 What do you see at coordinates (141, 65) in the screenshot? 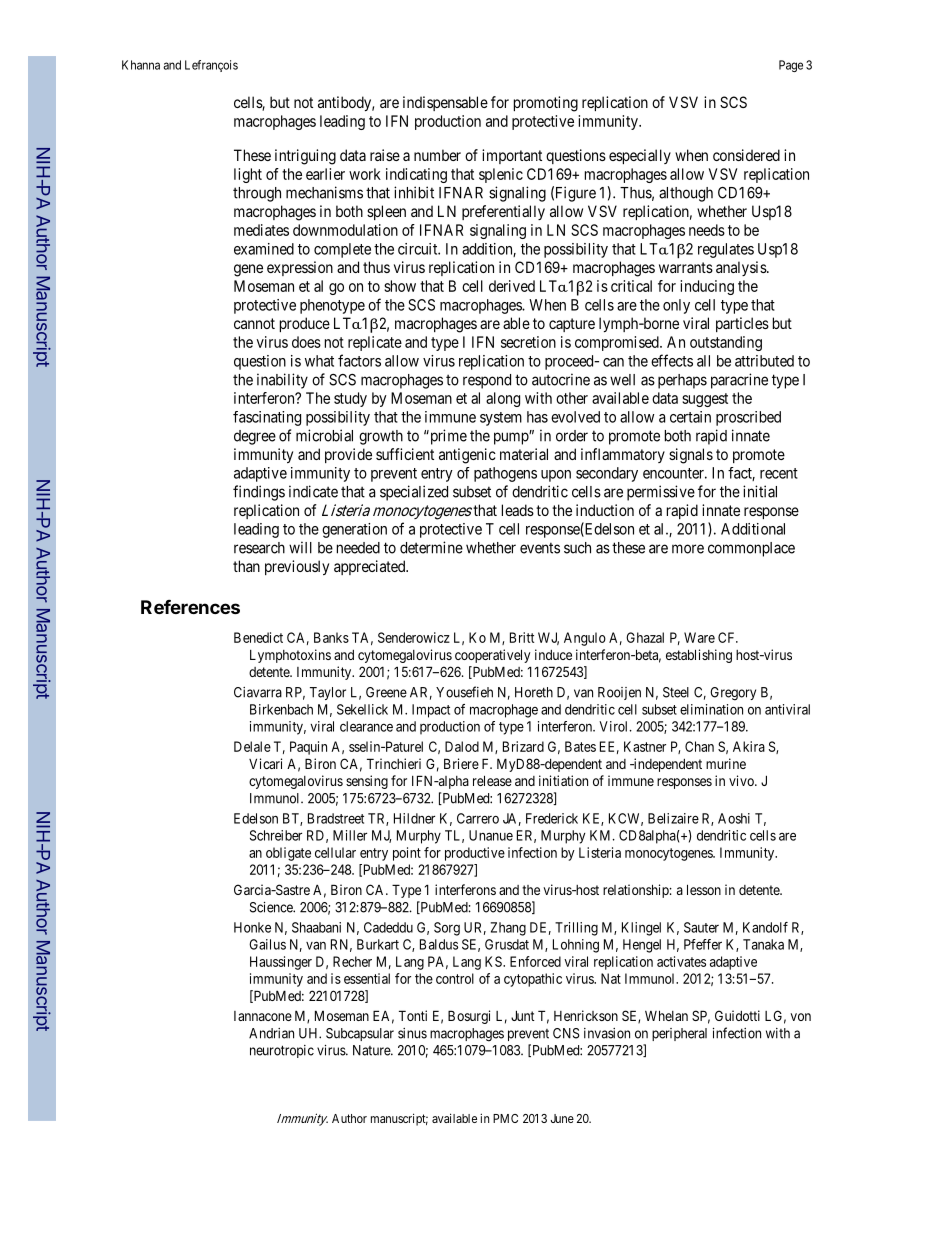
I see `Khanna` at bounding box center [141, 65].
